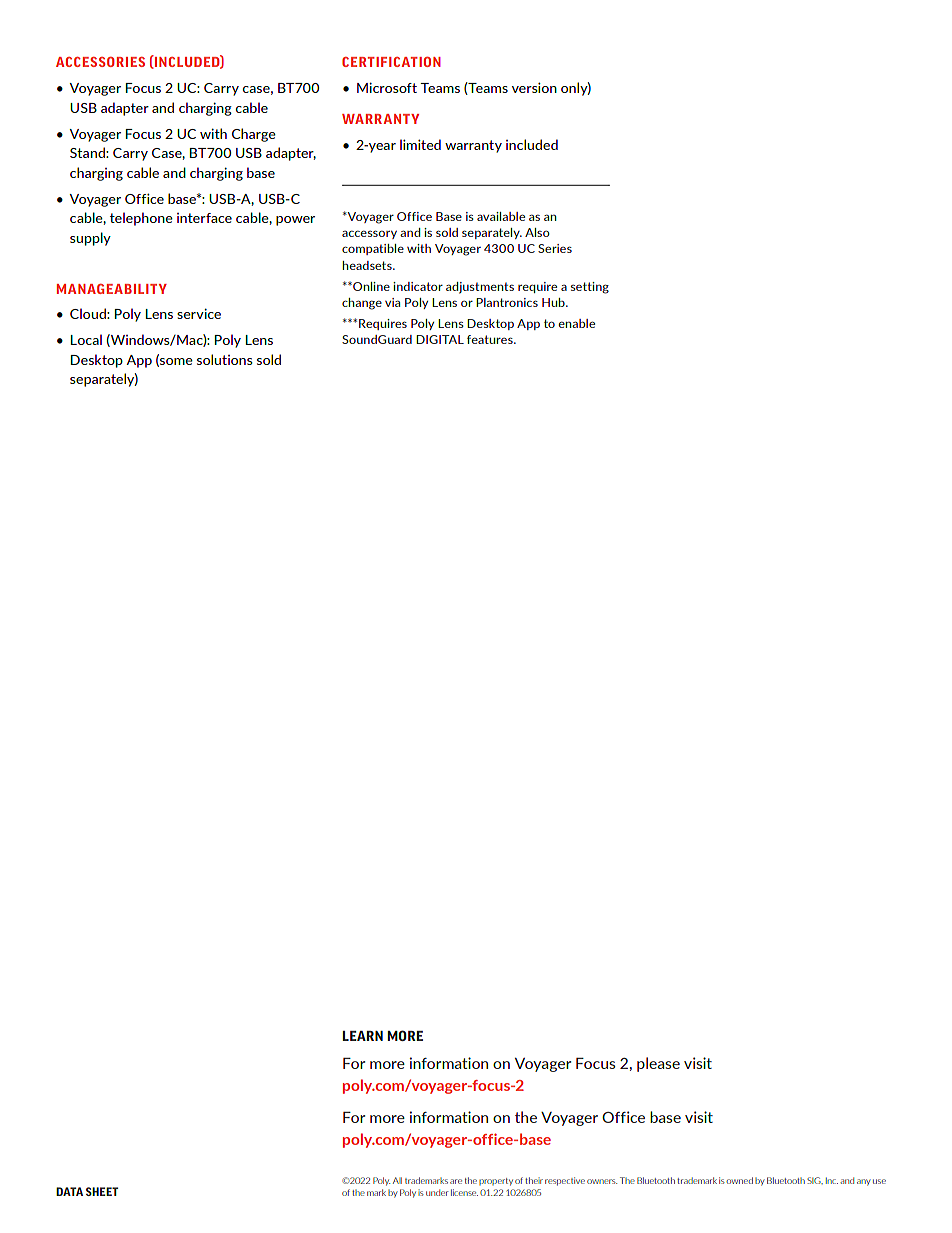  What do you see at coordinates (576, 323) in the page?
I see `enable` at bounding box center [576, 323].
